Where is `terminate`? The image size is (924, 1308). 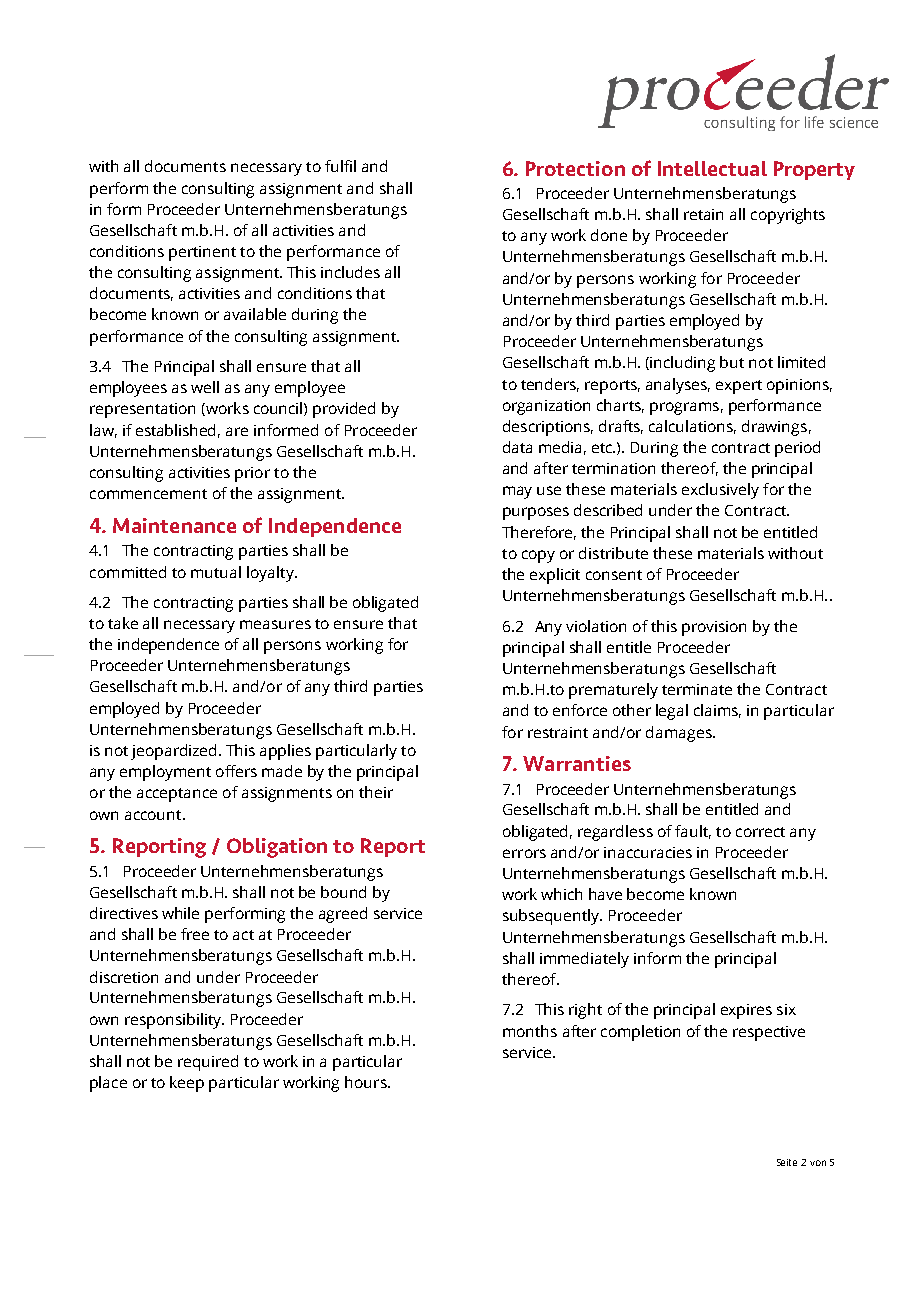
terminate is located at coordinates (697, 689).
